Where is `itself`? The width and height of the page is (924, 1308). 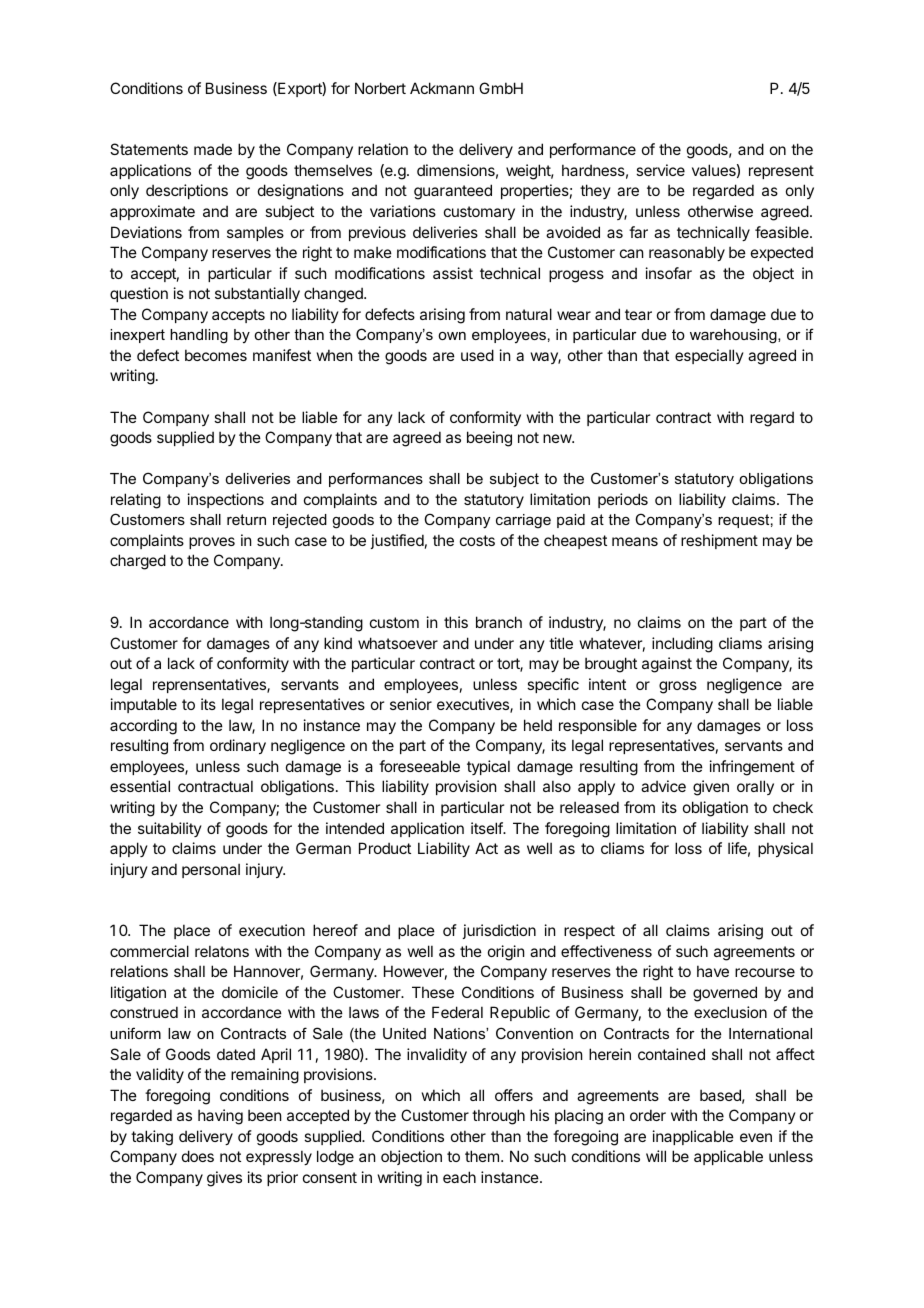
itself is located at coordinates (487, 828).
